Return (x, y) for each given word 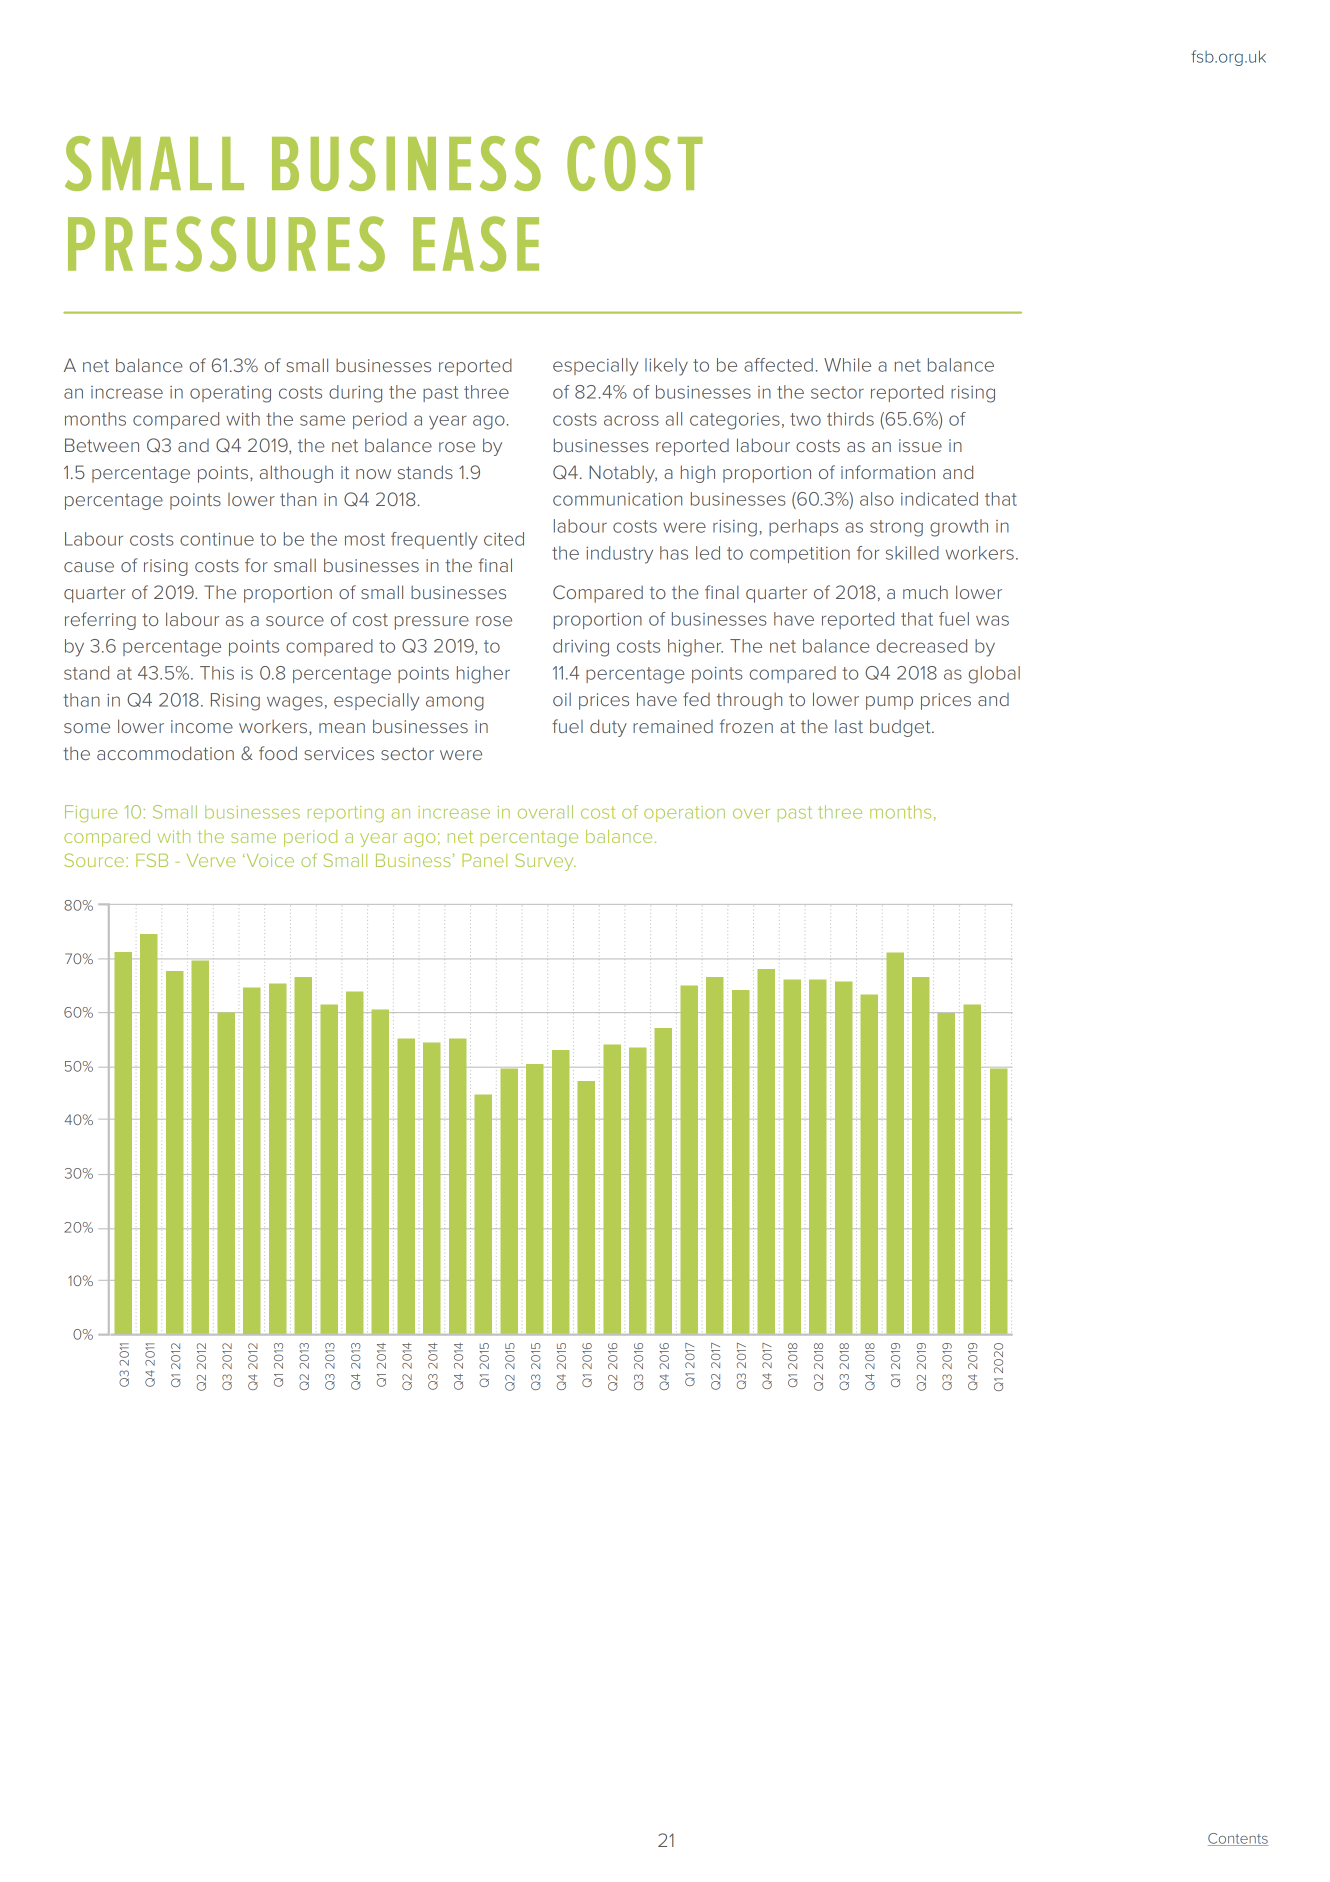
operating (230, 394)
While (847, 365)
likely (666, 367)
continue (217, 539)
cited (504, 539)
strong (896, 528)
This (217, 673)
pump (889, 703)
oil (562, 699)
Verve (211, 860)
